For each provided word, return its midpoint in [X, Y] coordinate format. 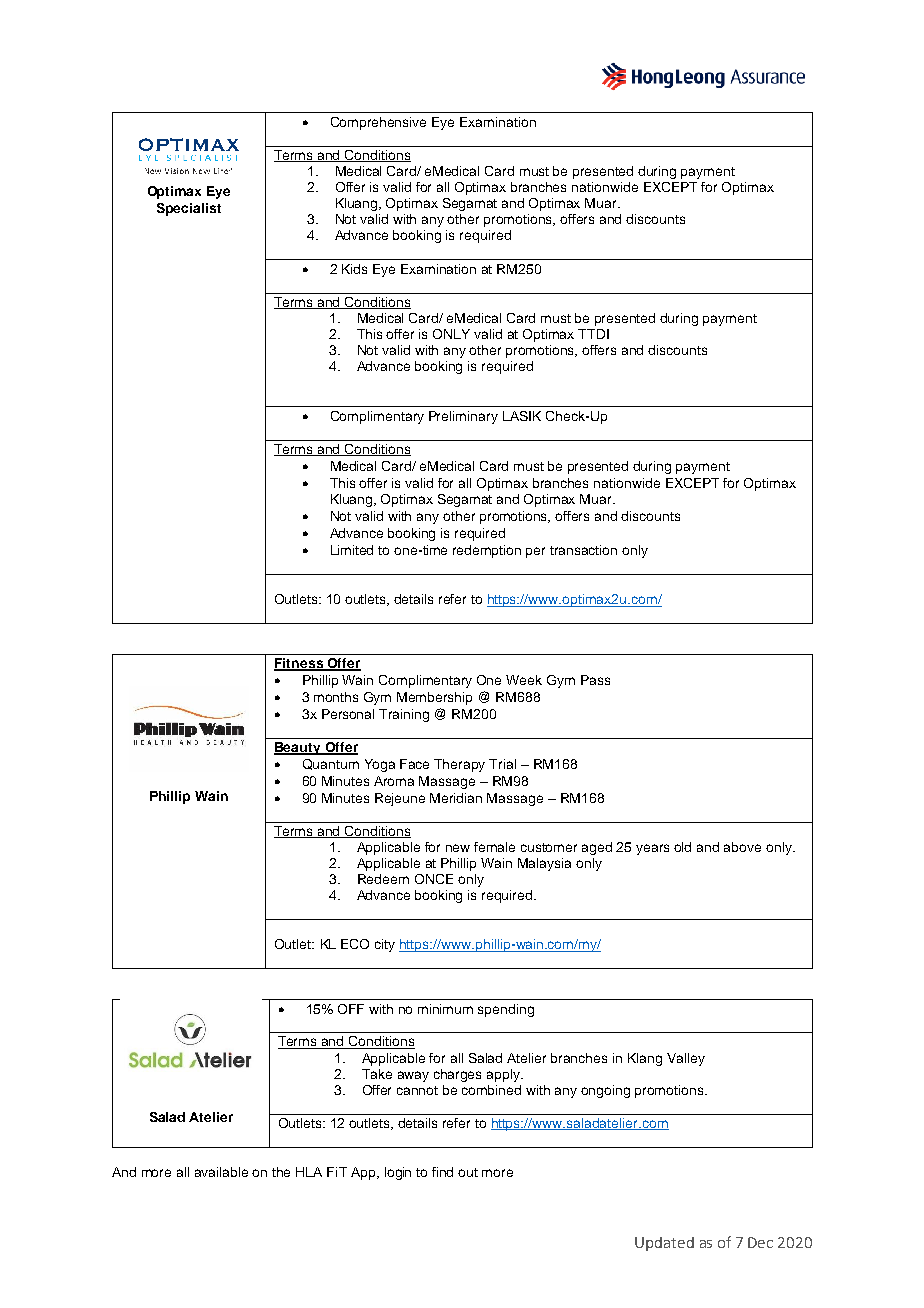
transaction [583, 550]
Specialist [189, 209]
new [458, 848]
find [442, 1172]
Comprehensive [378, 123]
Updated [664, 1244]
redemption [487, 551]
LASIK [522, 416]
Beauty [298, 748]
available [221, 1172]
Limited [352, 550]
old [682, 847]
